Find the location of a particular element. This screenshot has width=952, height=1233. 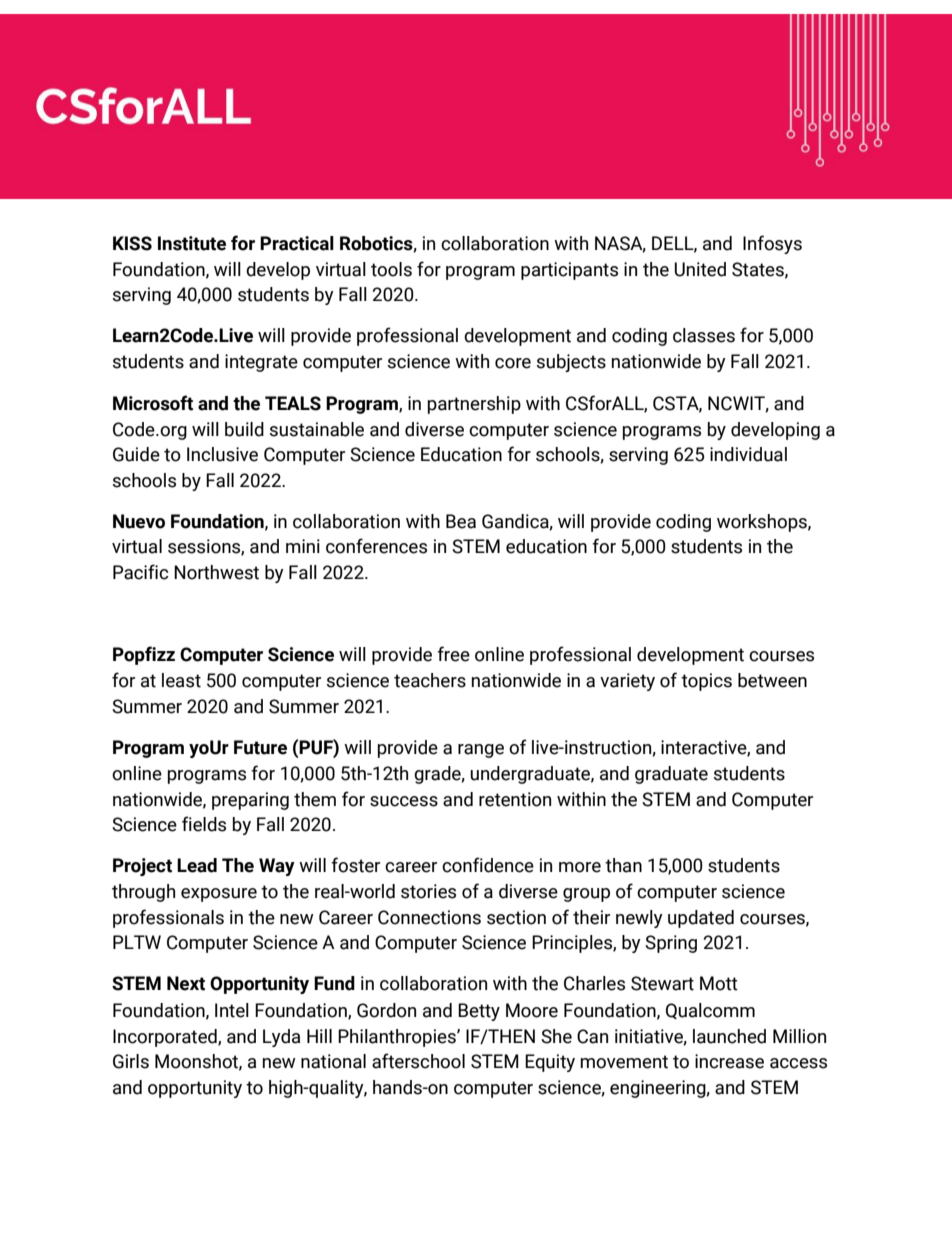

United is located at coordinates (700, 269).
